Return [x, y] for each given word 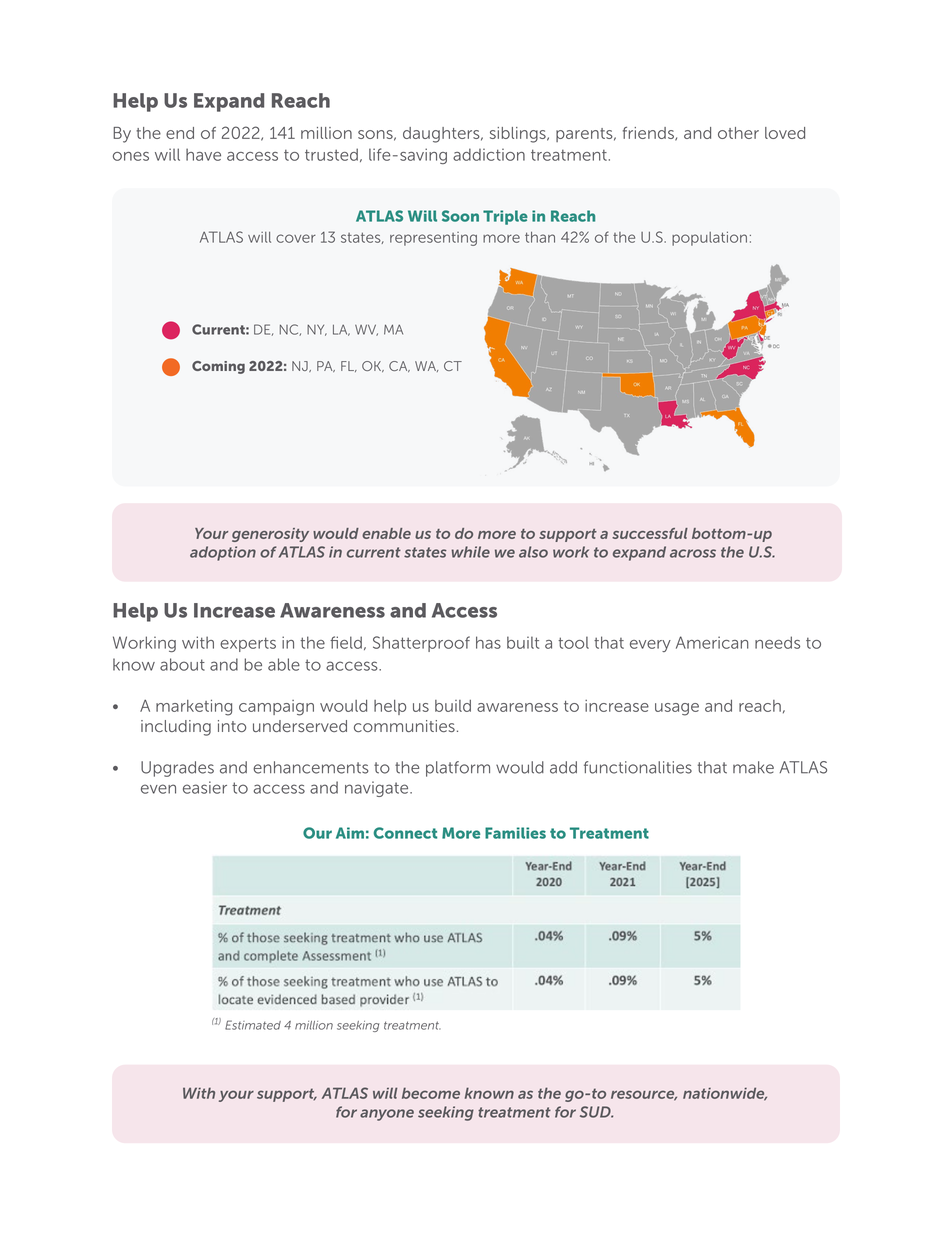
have [203, 154]
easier [205, 787]
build [453, 706]
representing [433, 239]
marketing [194, 707]
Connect [405, 833]
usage [677, 709]
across [693, 553]
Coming [218, 367]
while [471, 552]
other [738, 133]
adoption [223, 553]
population [709, 238]
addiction [489, 154]
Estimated [253, 1025]
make [753, 767]
